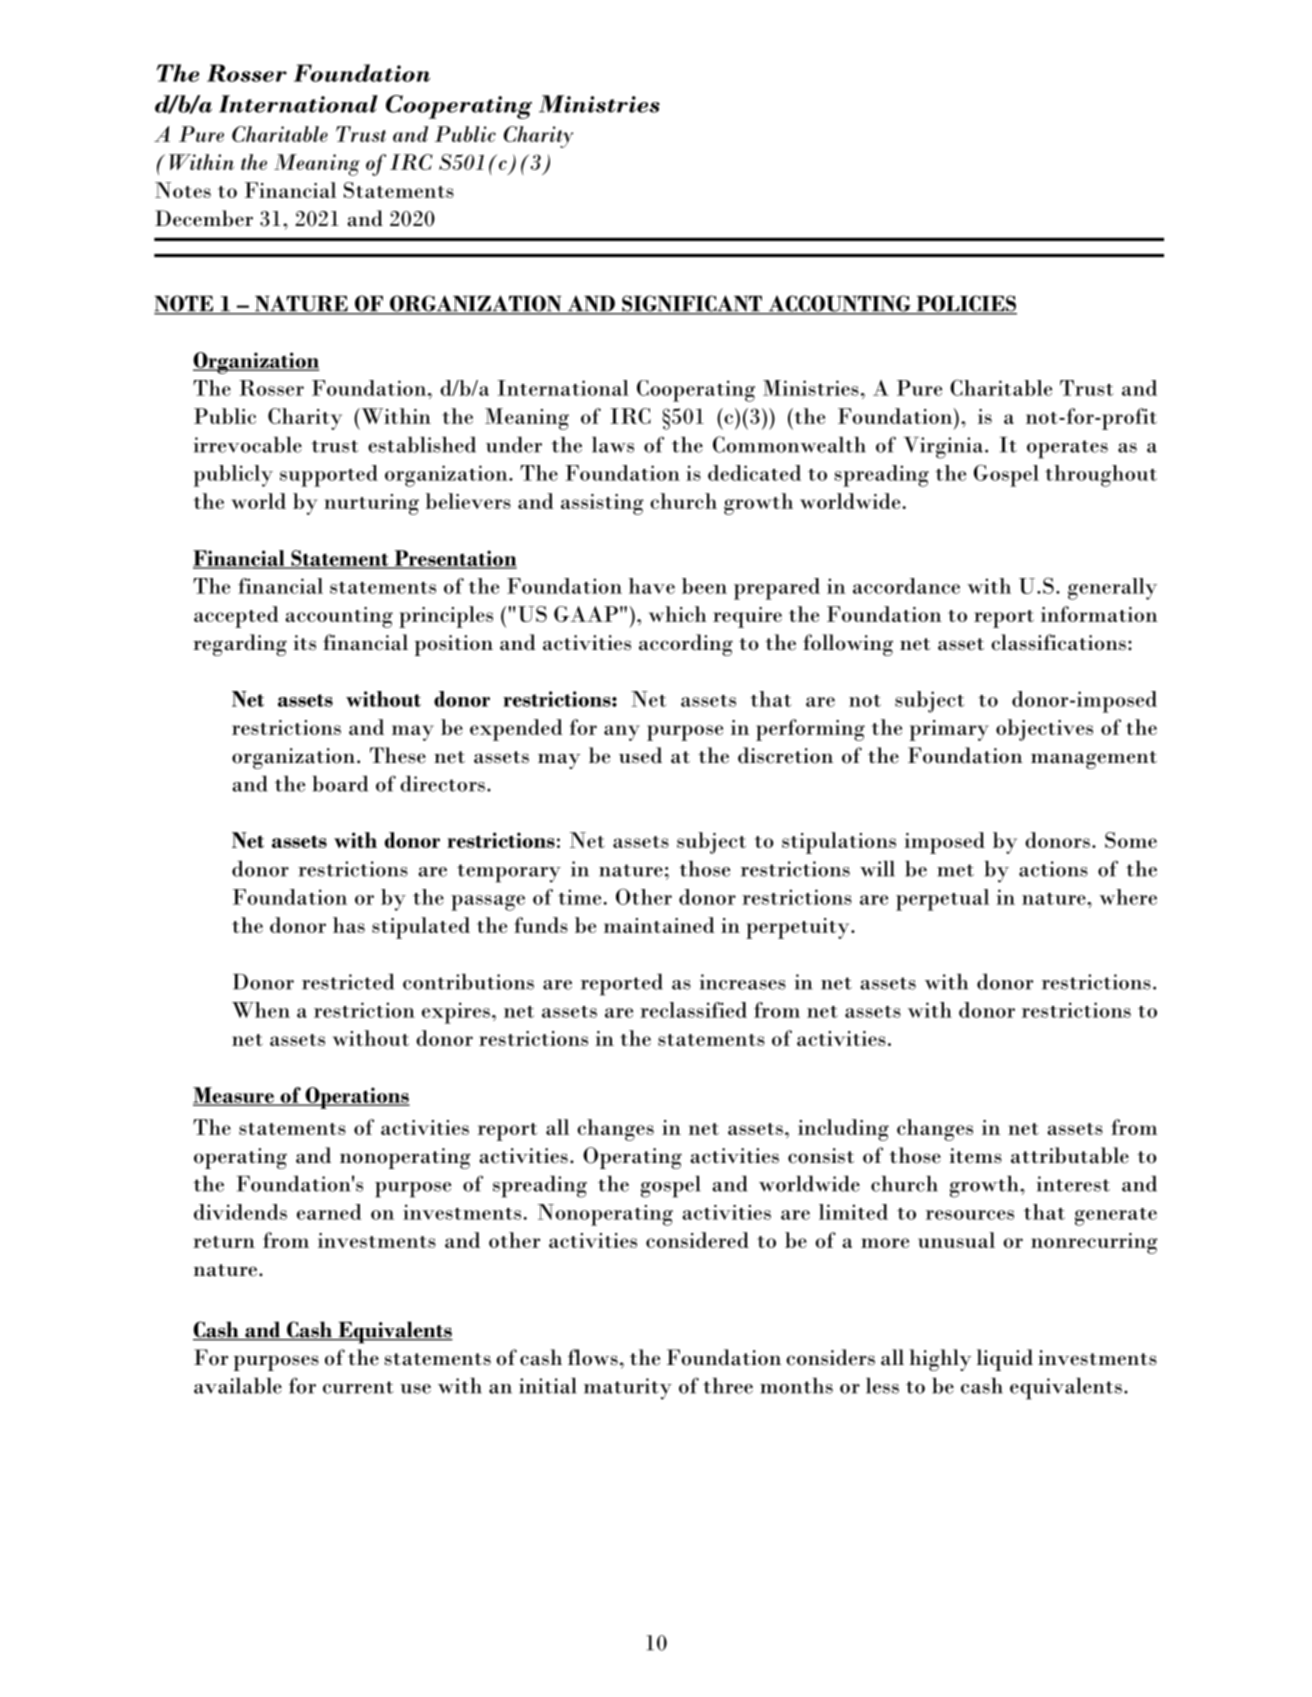 Image resolution: width=1312 pixels, height=1697 pixels. Describe the element at coordinates (602, 504) in the screenshot. I see `assisting` at that location.
